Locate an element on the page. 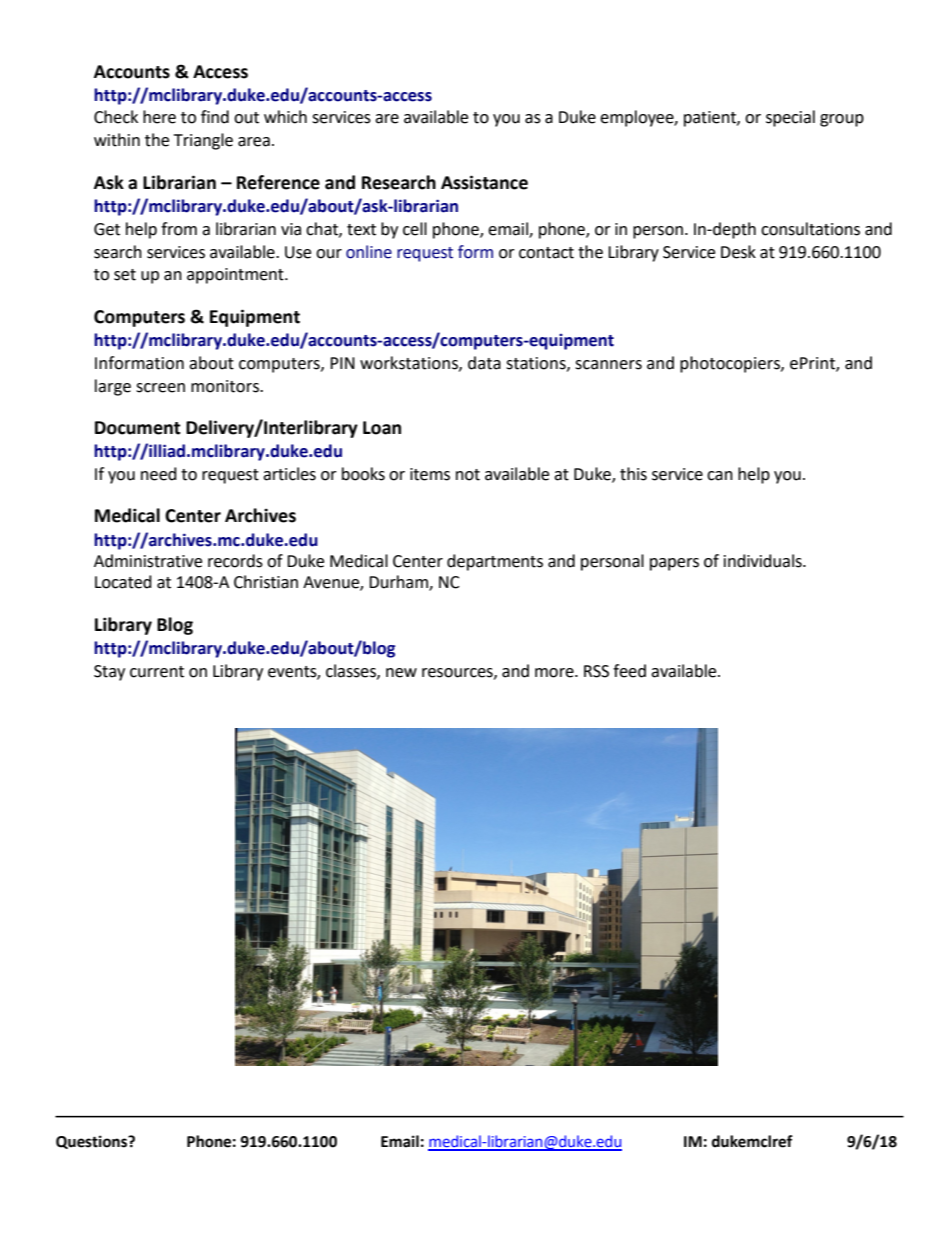 The image size is (952, 1233). data is located at coordinates (484, 363).
